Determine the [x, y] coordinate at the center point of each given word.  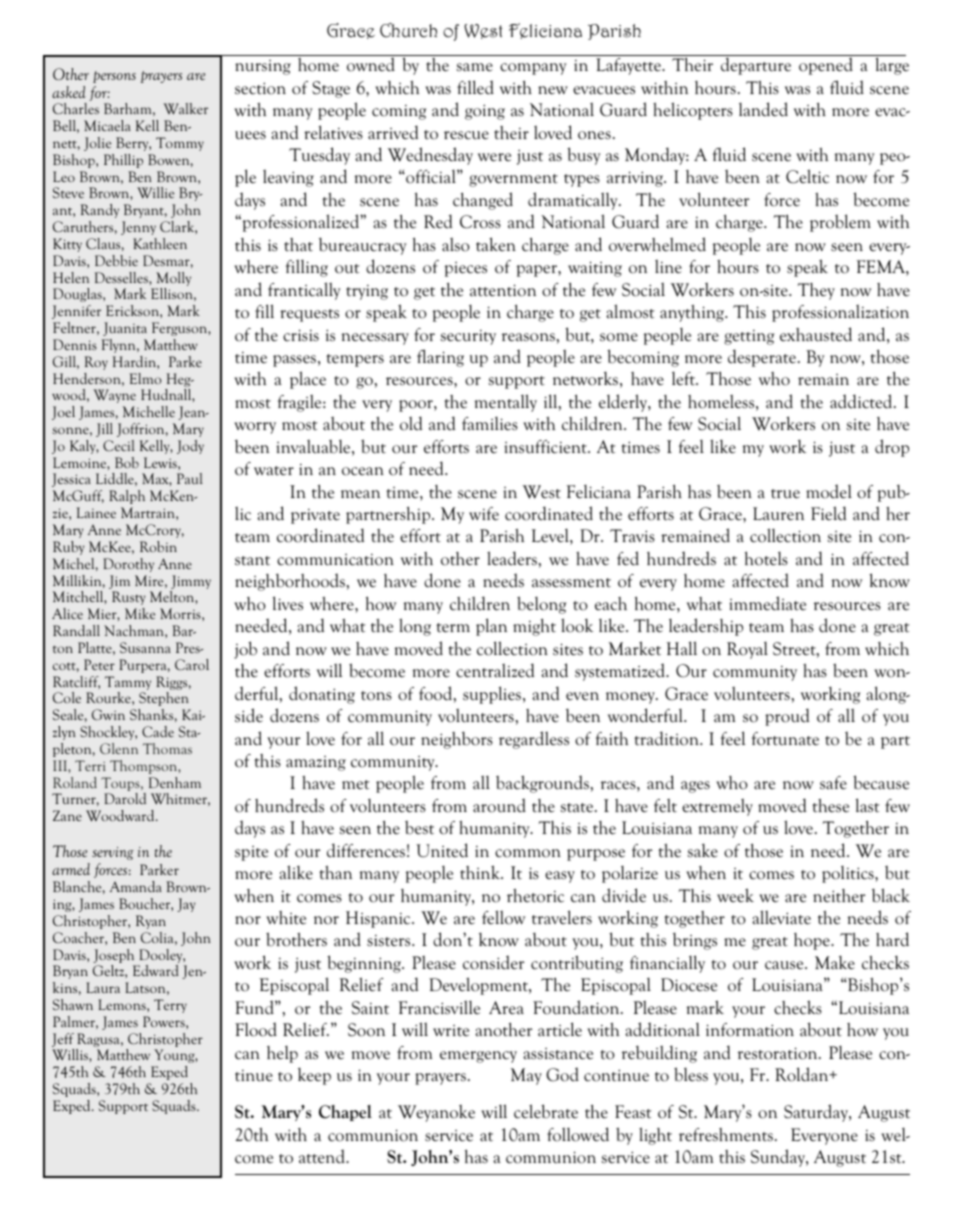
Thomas [167, 748]
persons [114, 77]
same [475, 67]
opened [826, 66]
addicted [862, 401]
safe [833, 783]
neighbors [457, 740]
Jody [190, 447]
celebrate [546, 1111]
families [490, 423]
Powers [165, 1021]
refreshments [726, 1135]
